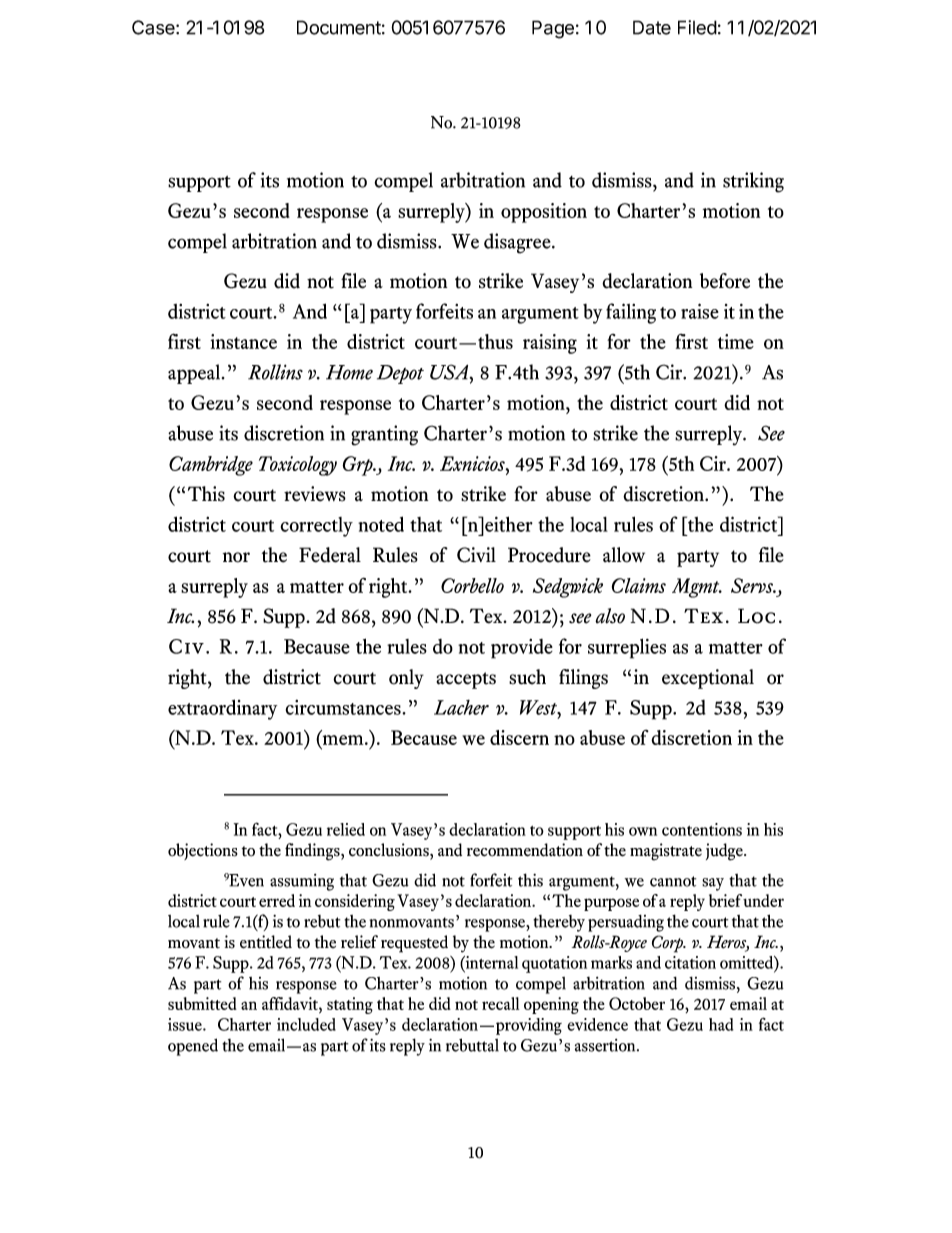 The image size is (952, 1233). I want to click on nor, so click(236, 557).
